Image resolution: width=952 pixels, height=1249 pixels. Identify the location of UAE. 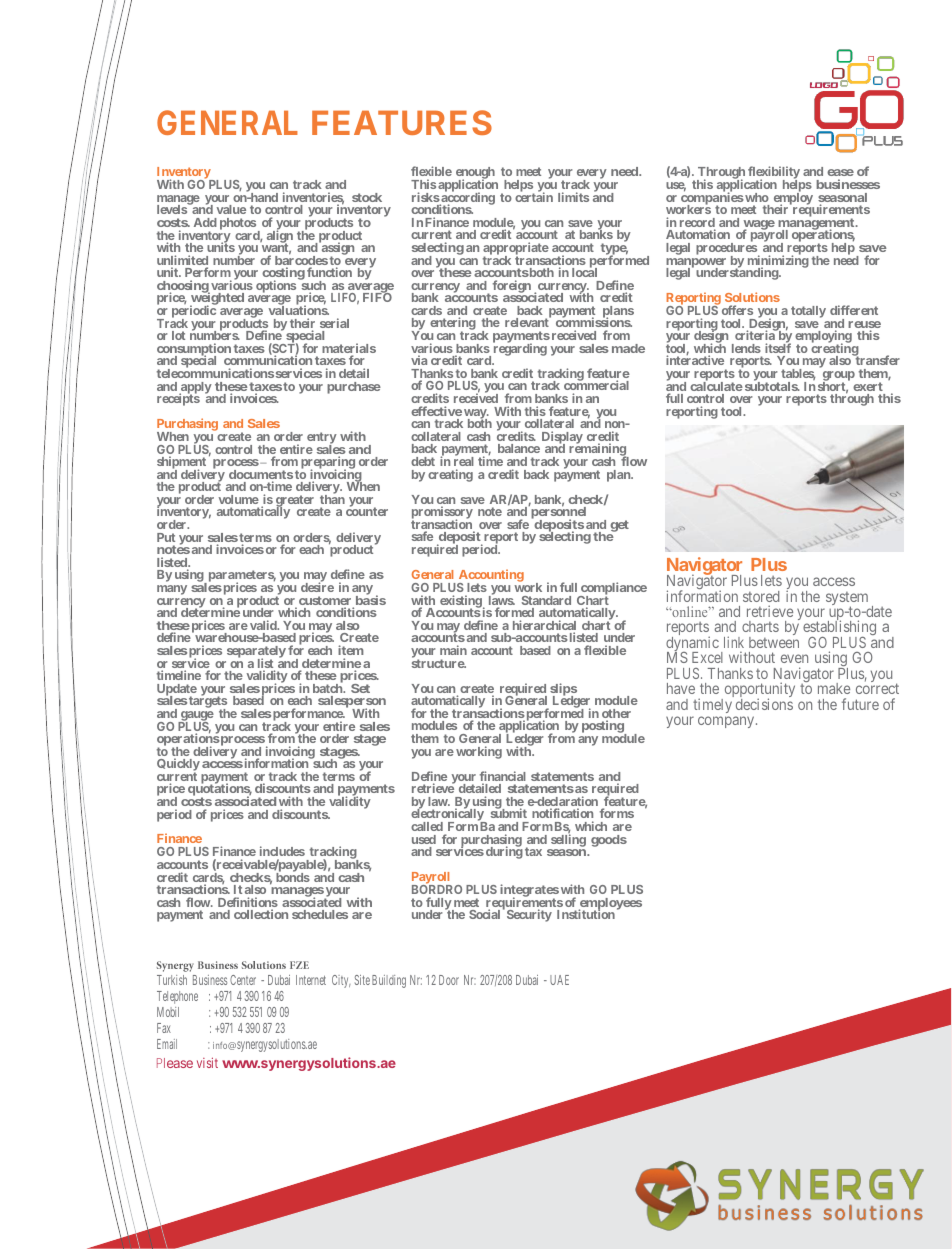
(559, 980).
